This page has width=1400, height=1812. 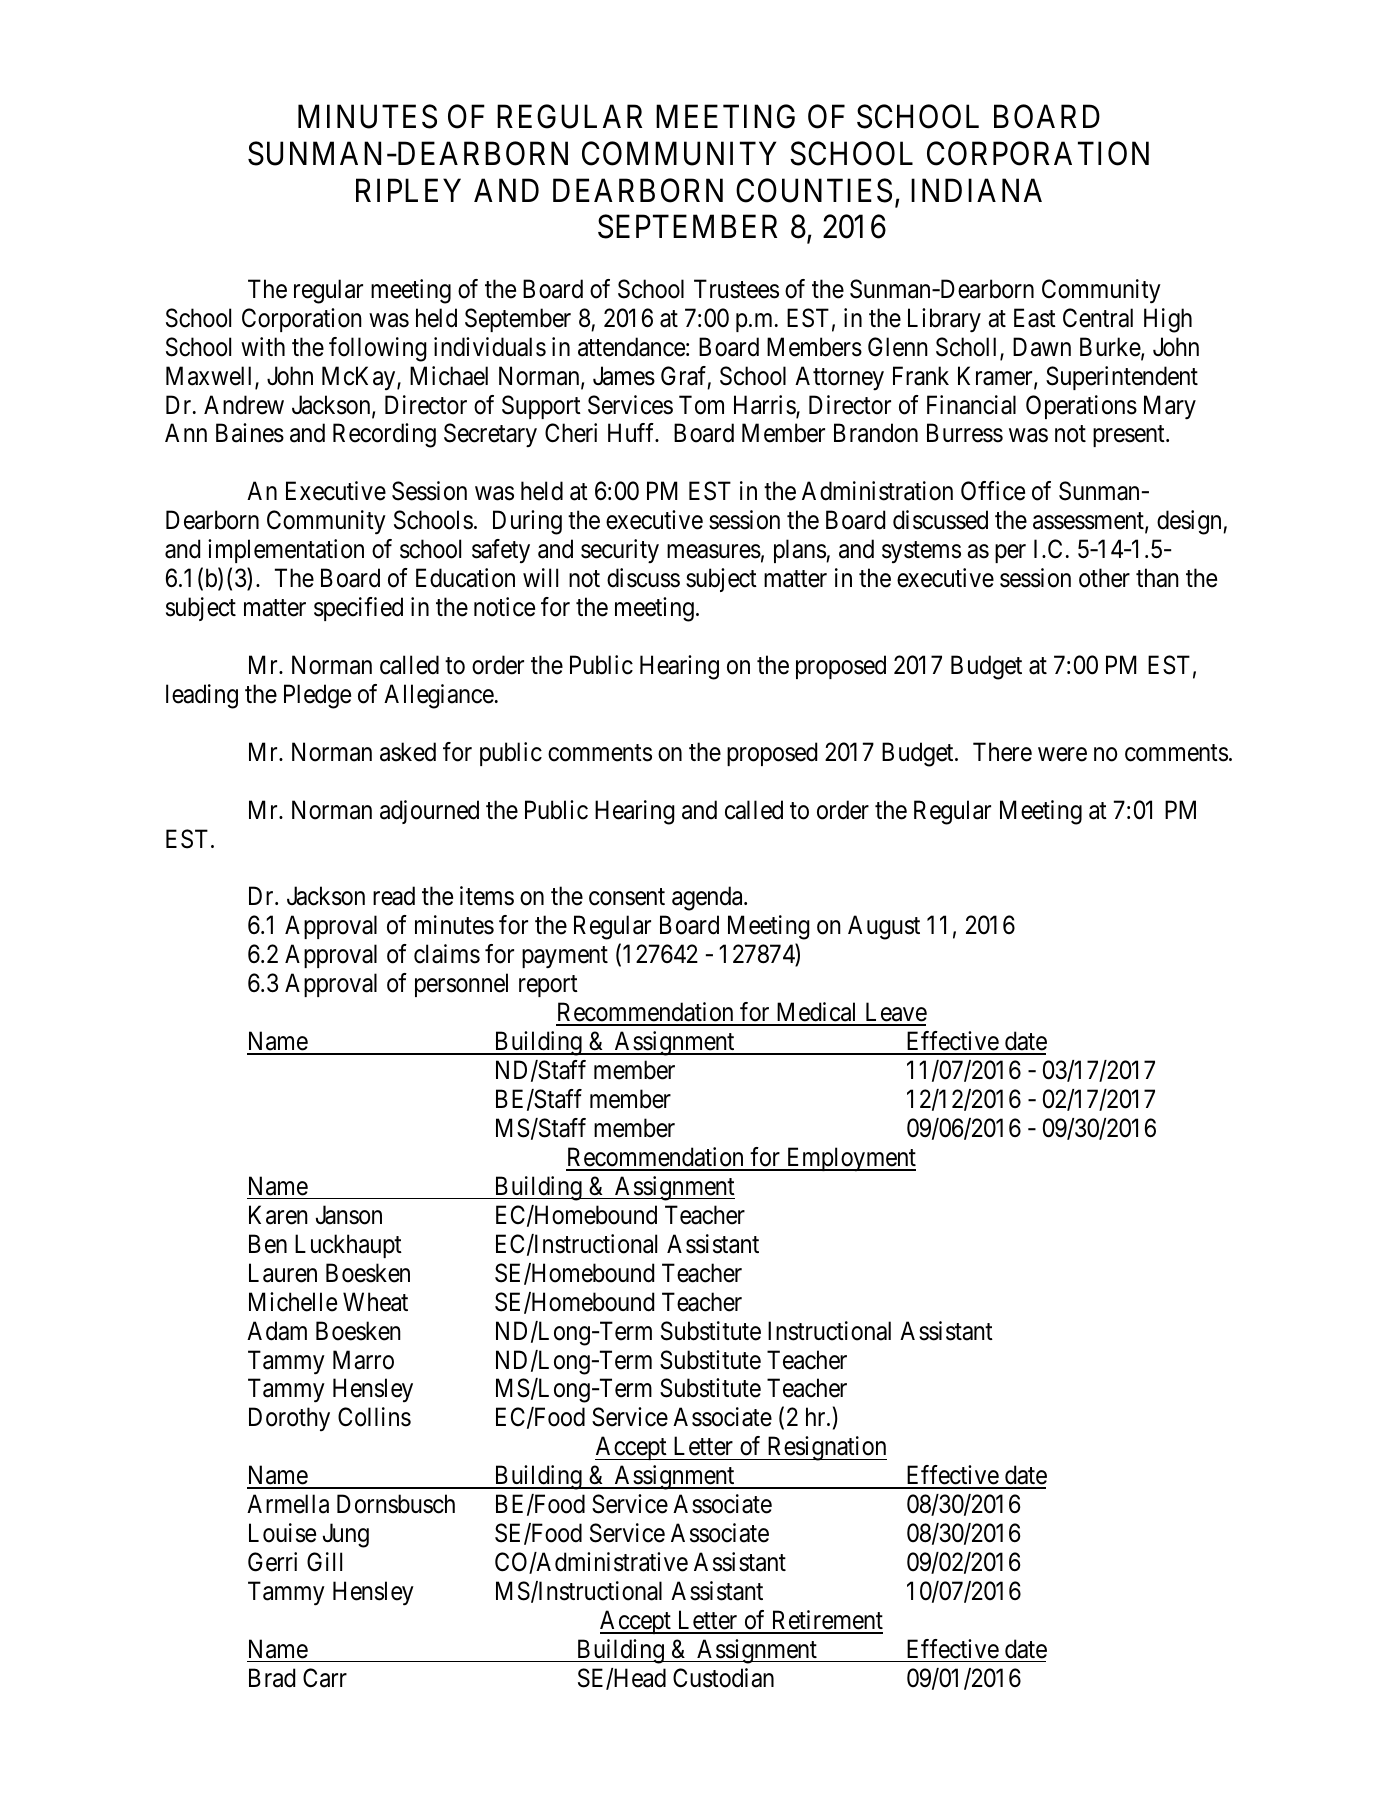 I want to click on measures, so click(x=714, y=552).
